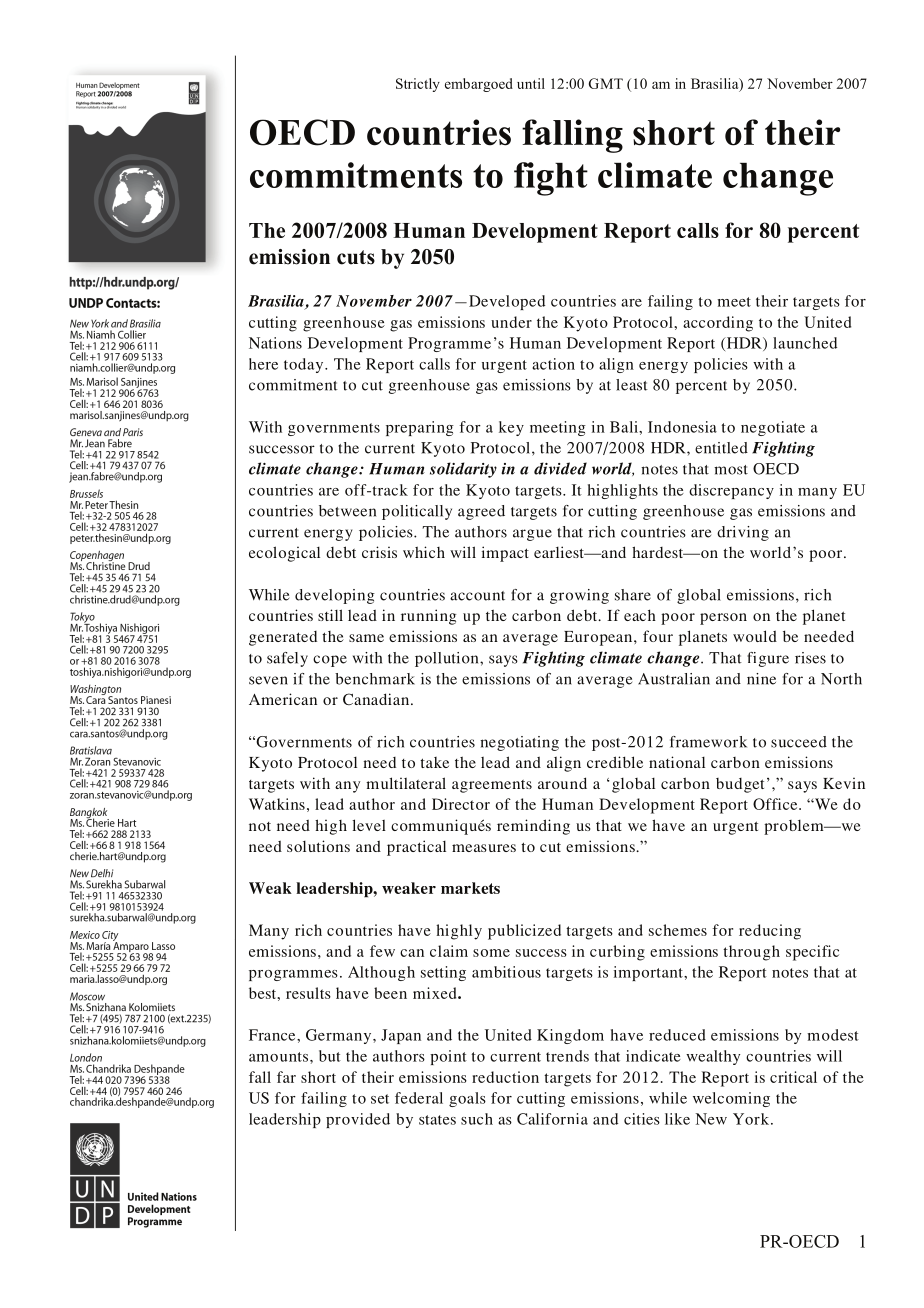  I want to click on Office, so click(776, 804).
